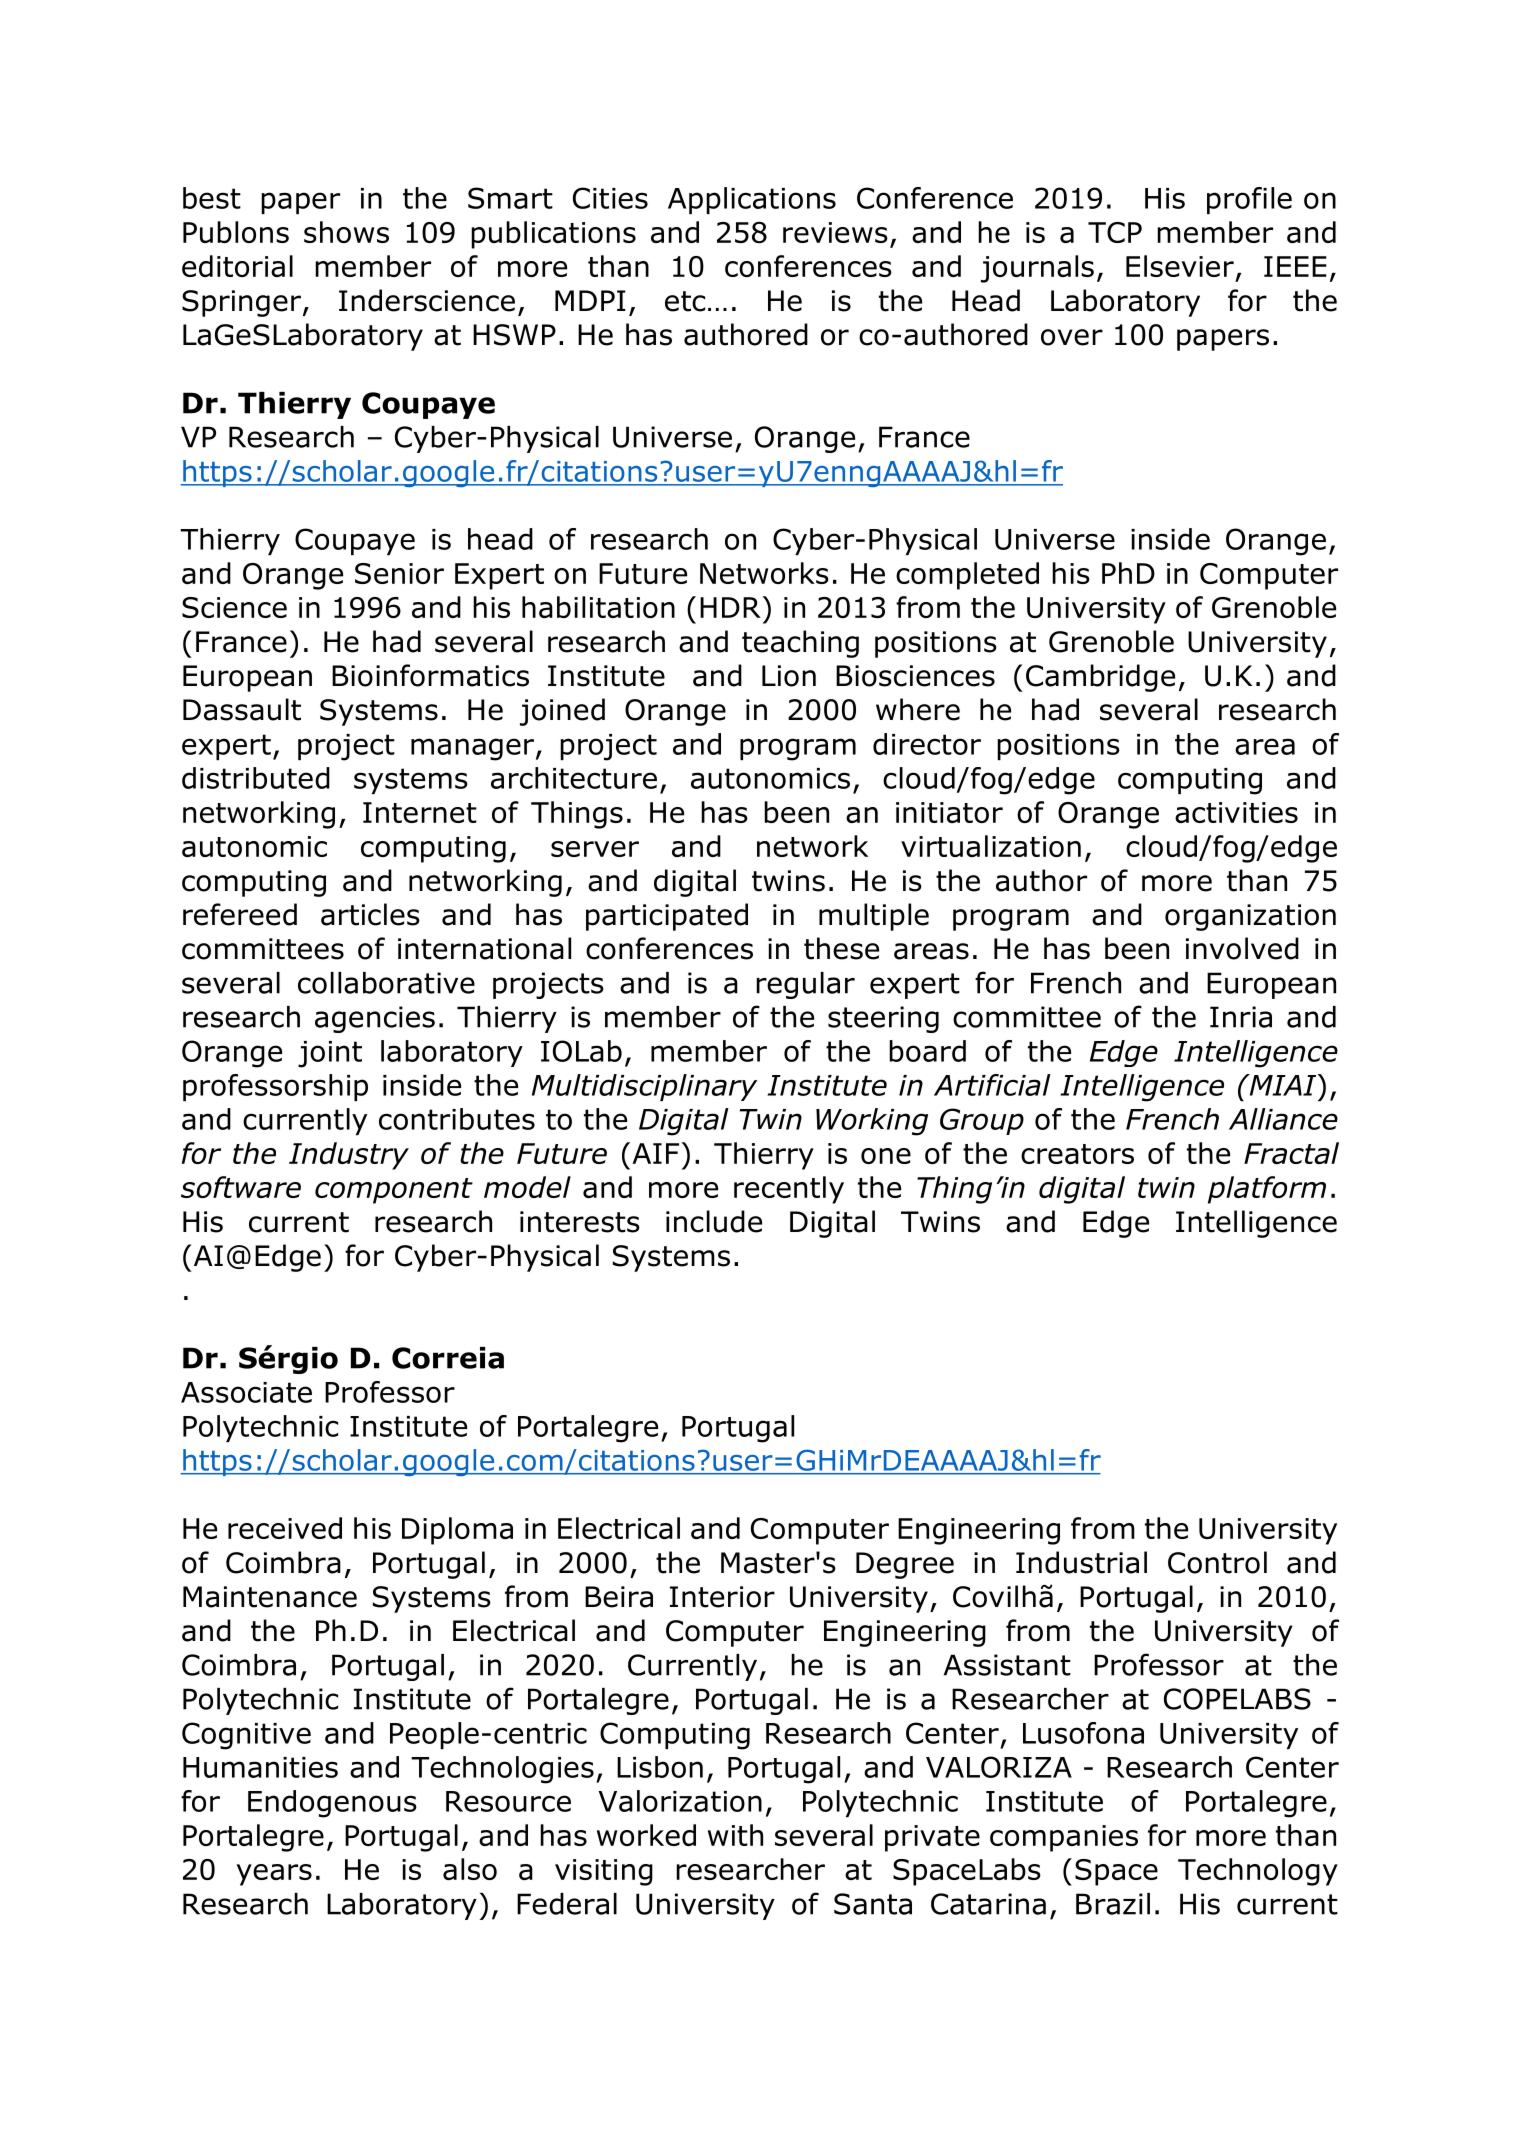  What do you see at coordinates (1241, 1017) in the page?
I see `Inria` at bounding box center [1241, 1017].
